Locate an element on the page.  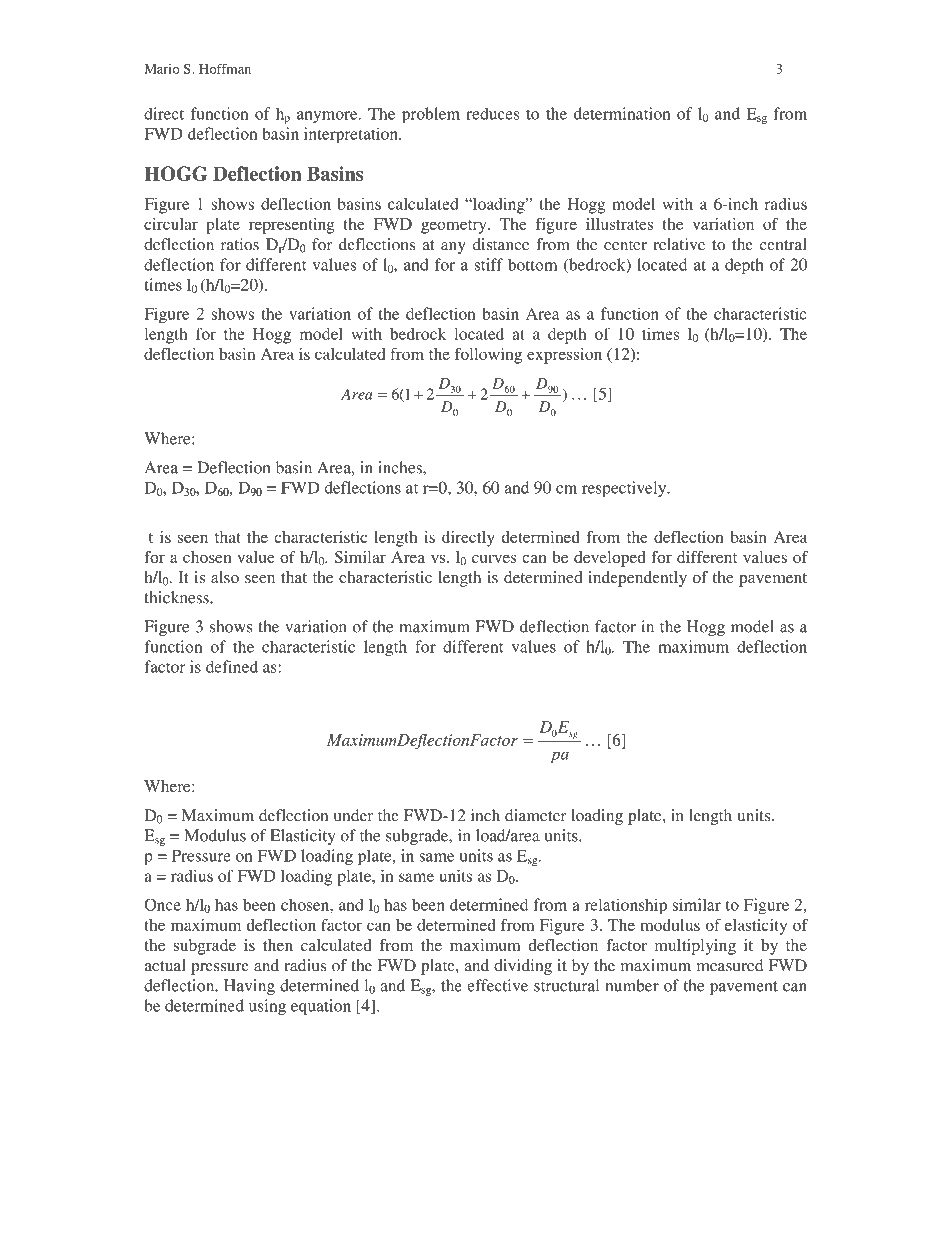
Having is located at coordinates (249, 987).
